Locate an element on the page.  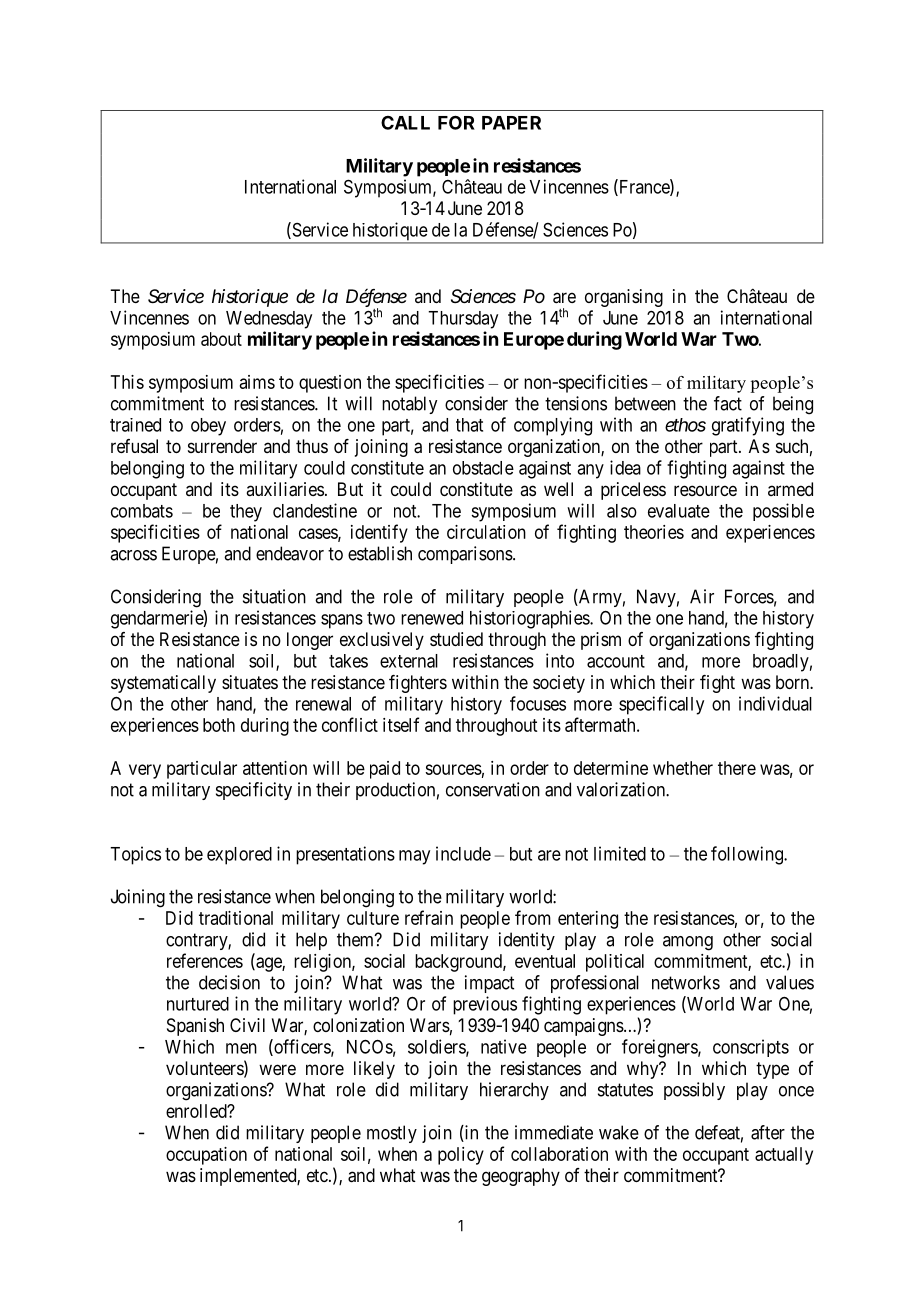
occupation is located at coordinates (206, 1156).
